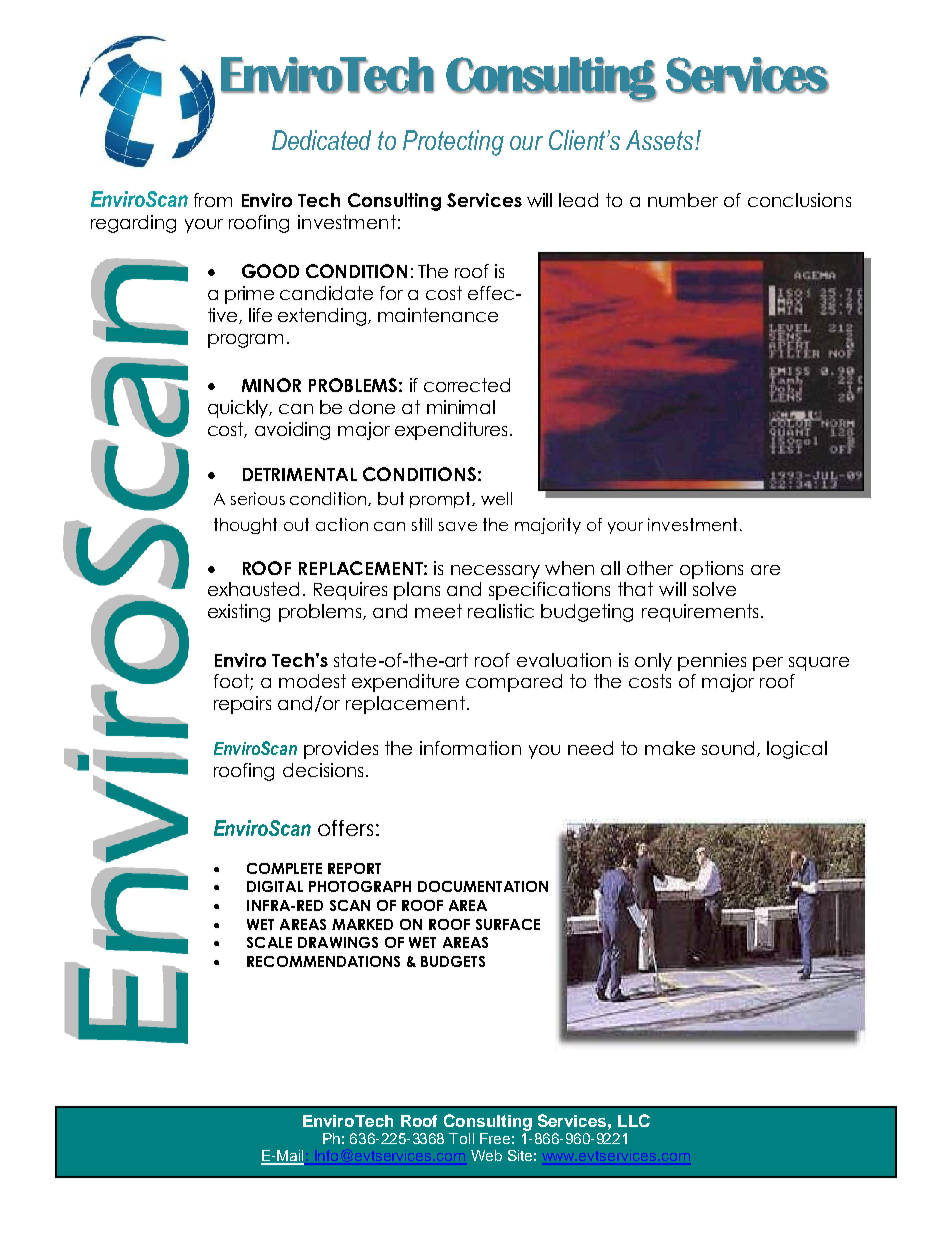  I want to click on RECOMMENDATIONS, so click(323, 961).
